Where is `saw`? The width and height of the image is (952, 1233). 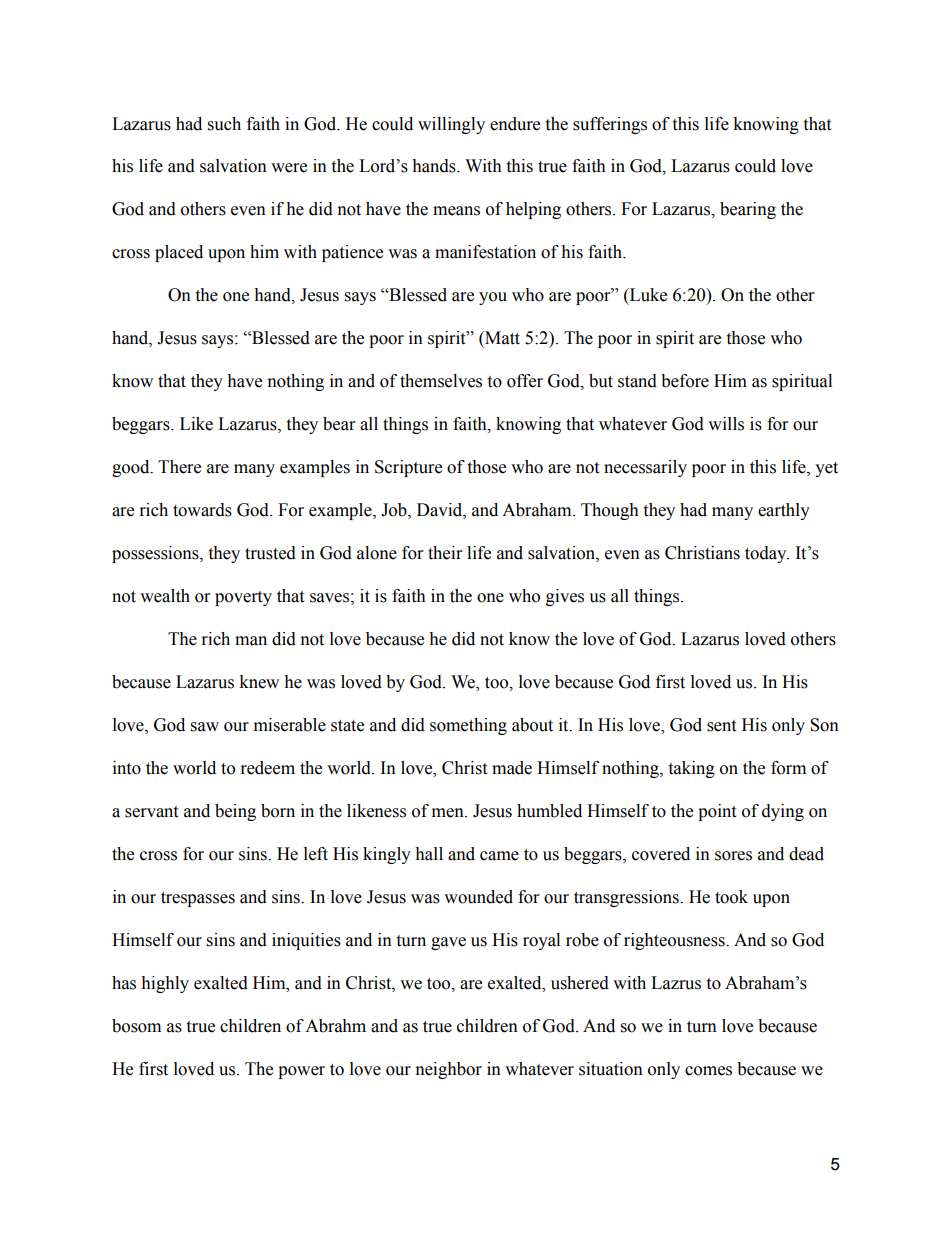
saw is located at coordinates (205, 727).
